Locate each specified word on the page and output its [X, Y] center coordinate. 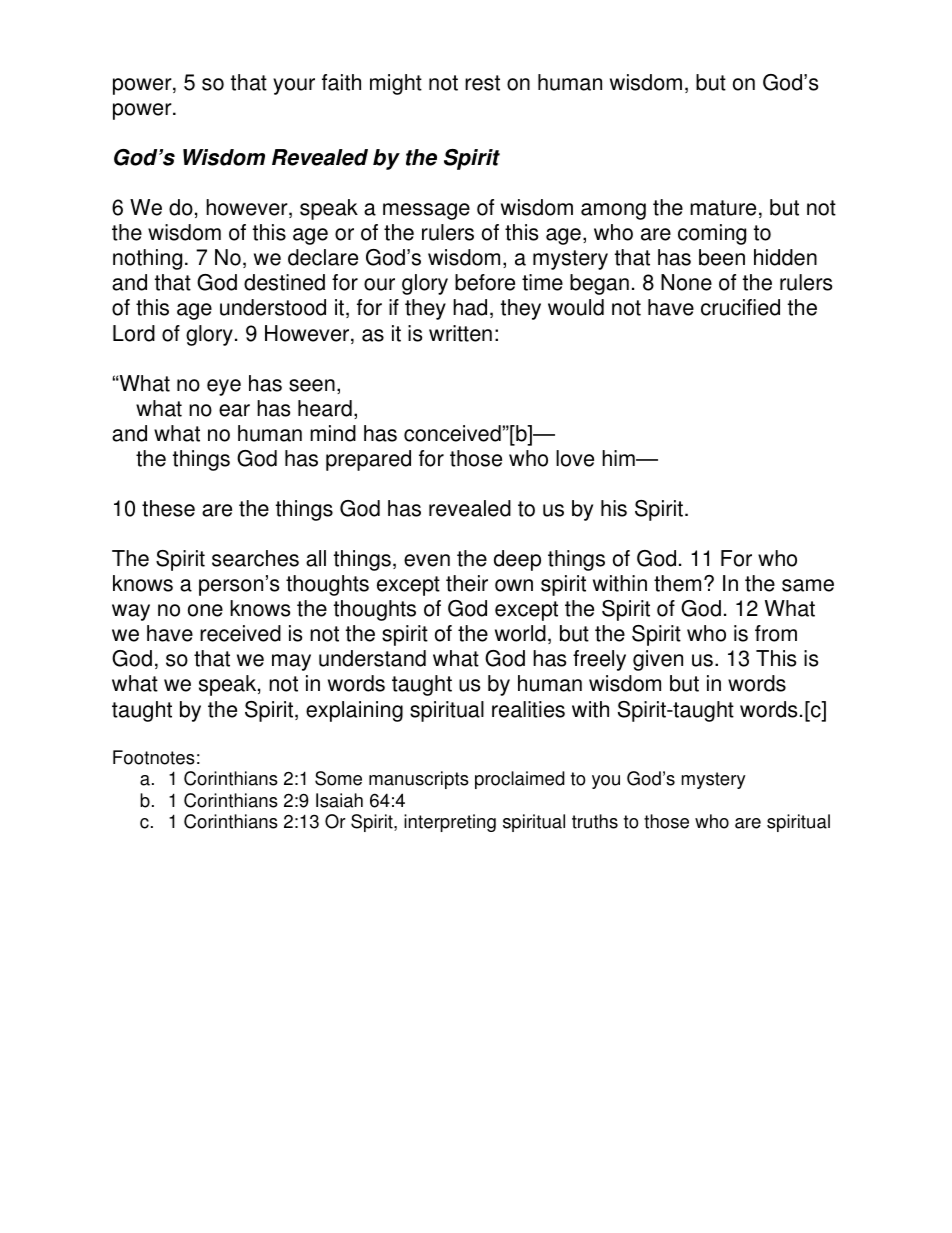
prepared [368, 460]
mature [723, 208]
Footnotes [154, 757]
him [619, 458]
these [168, 508]
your [294, 86]
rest [482, 83]
